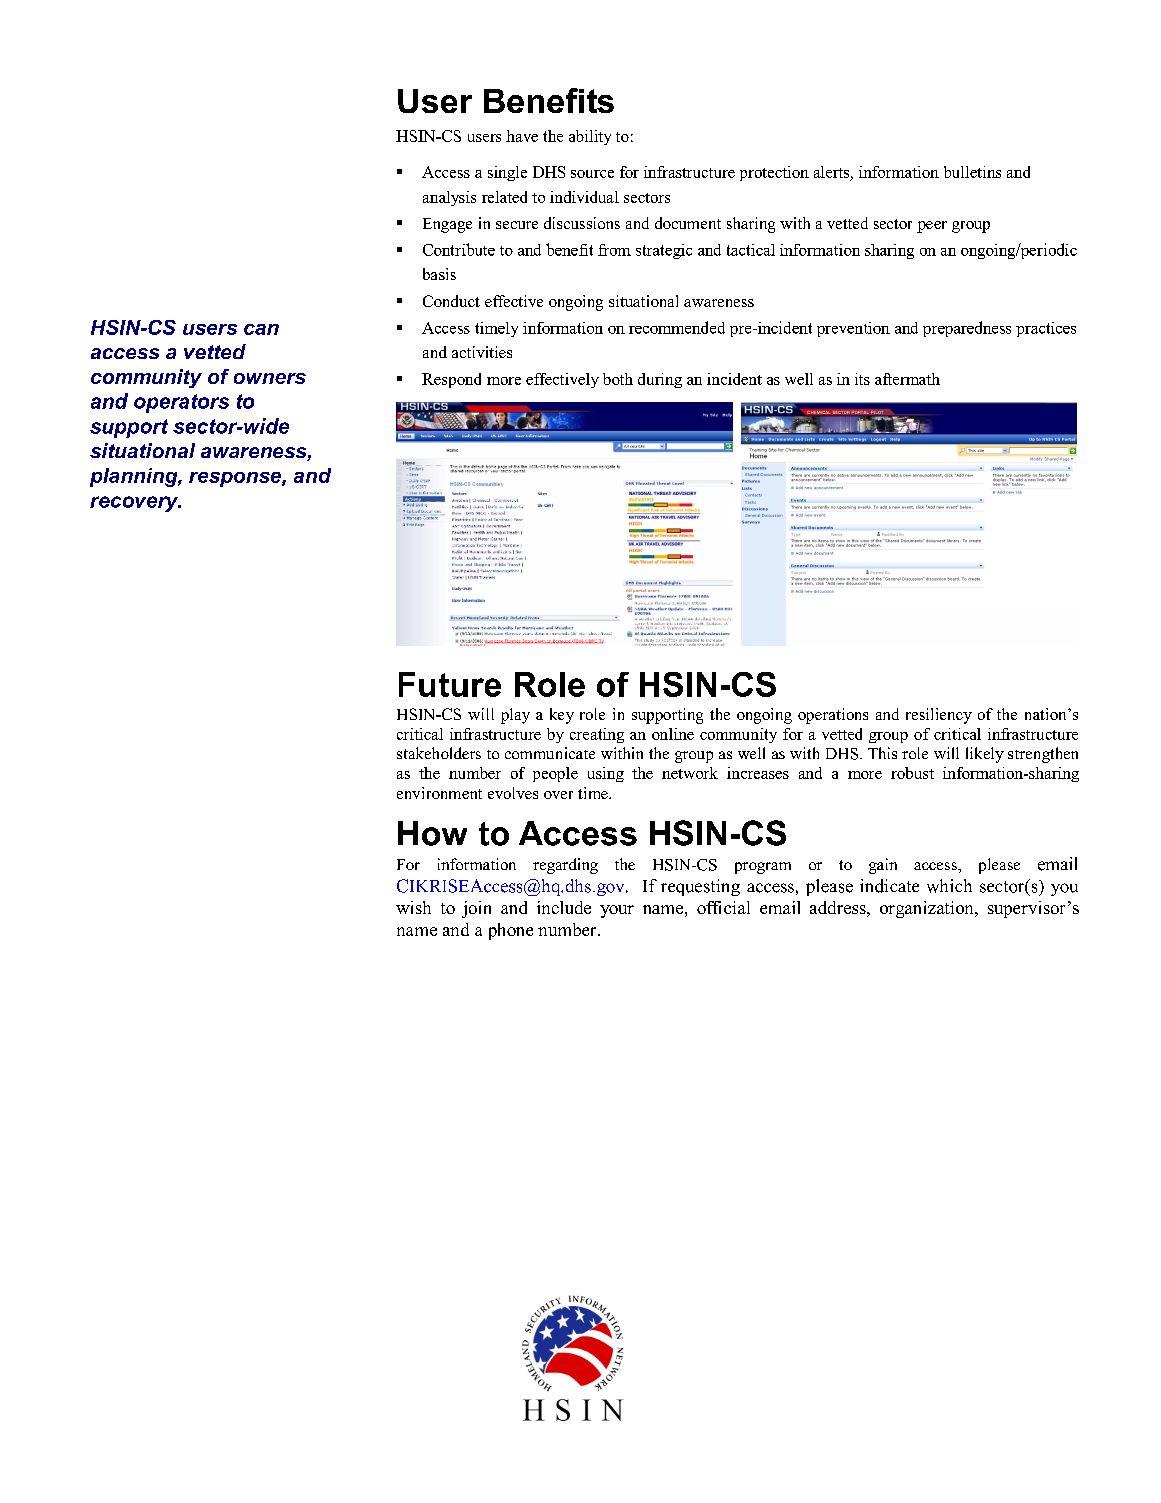 This page has width=1161, height=1503. I want to click on aftermath, so click(907, 379).
